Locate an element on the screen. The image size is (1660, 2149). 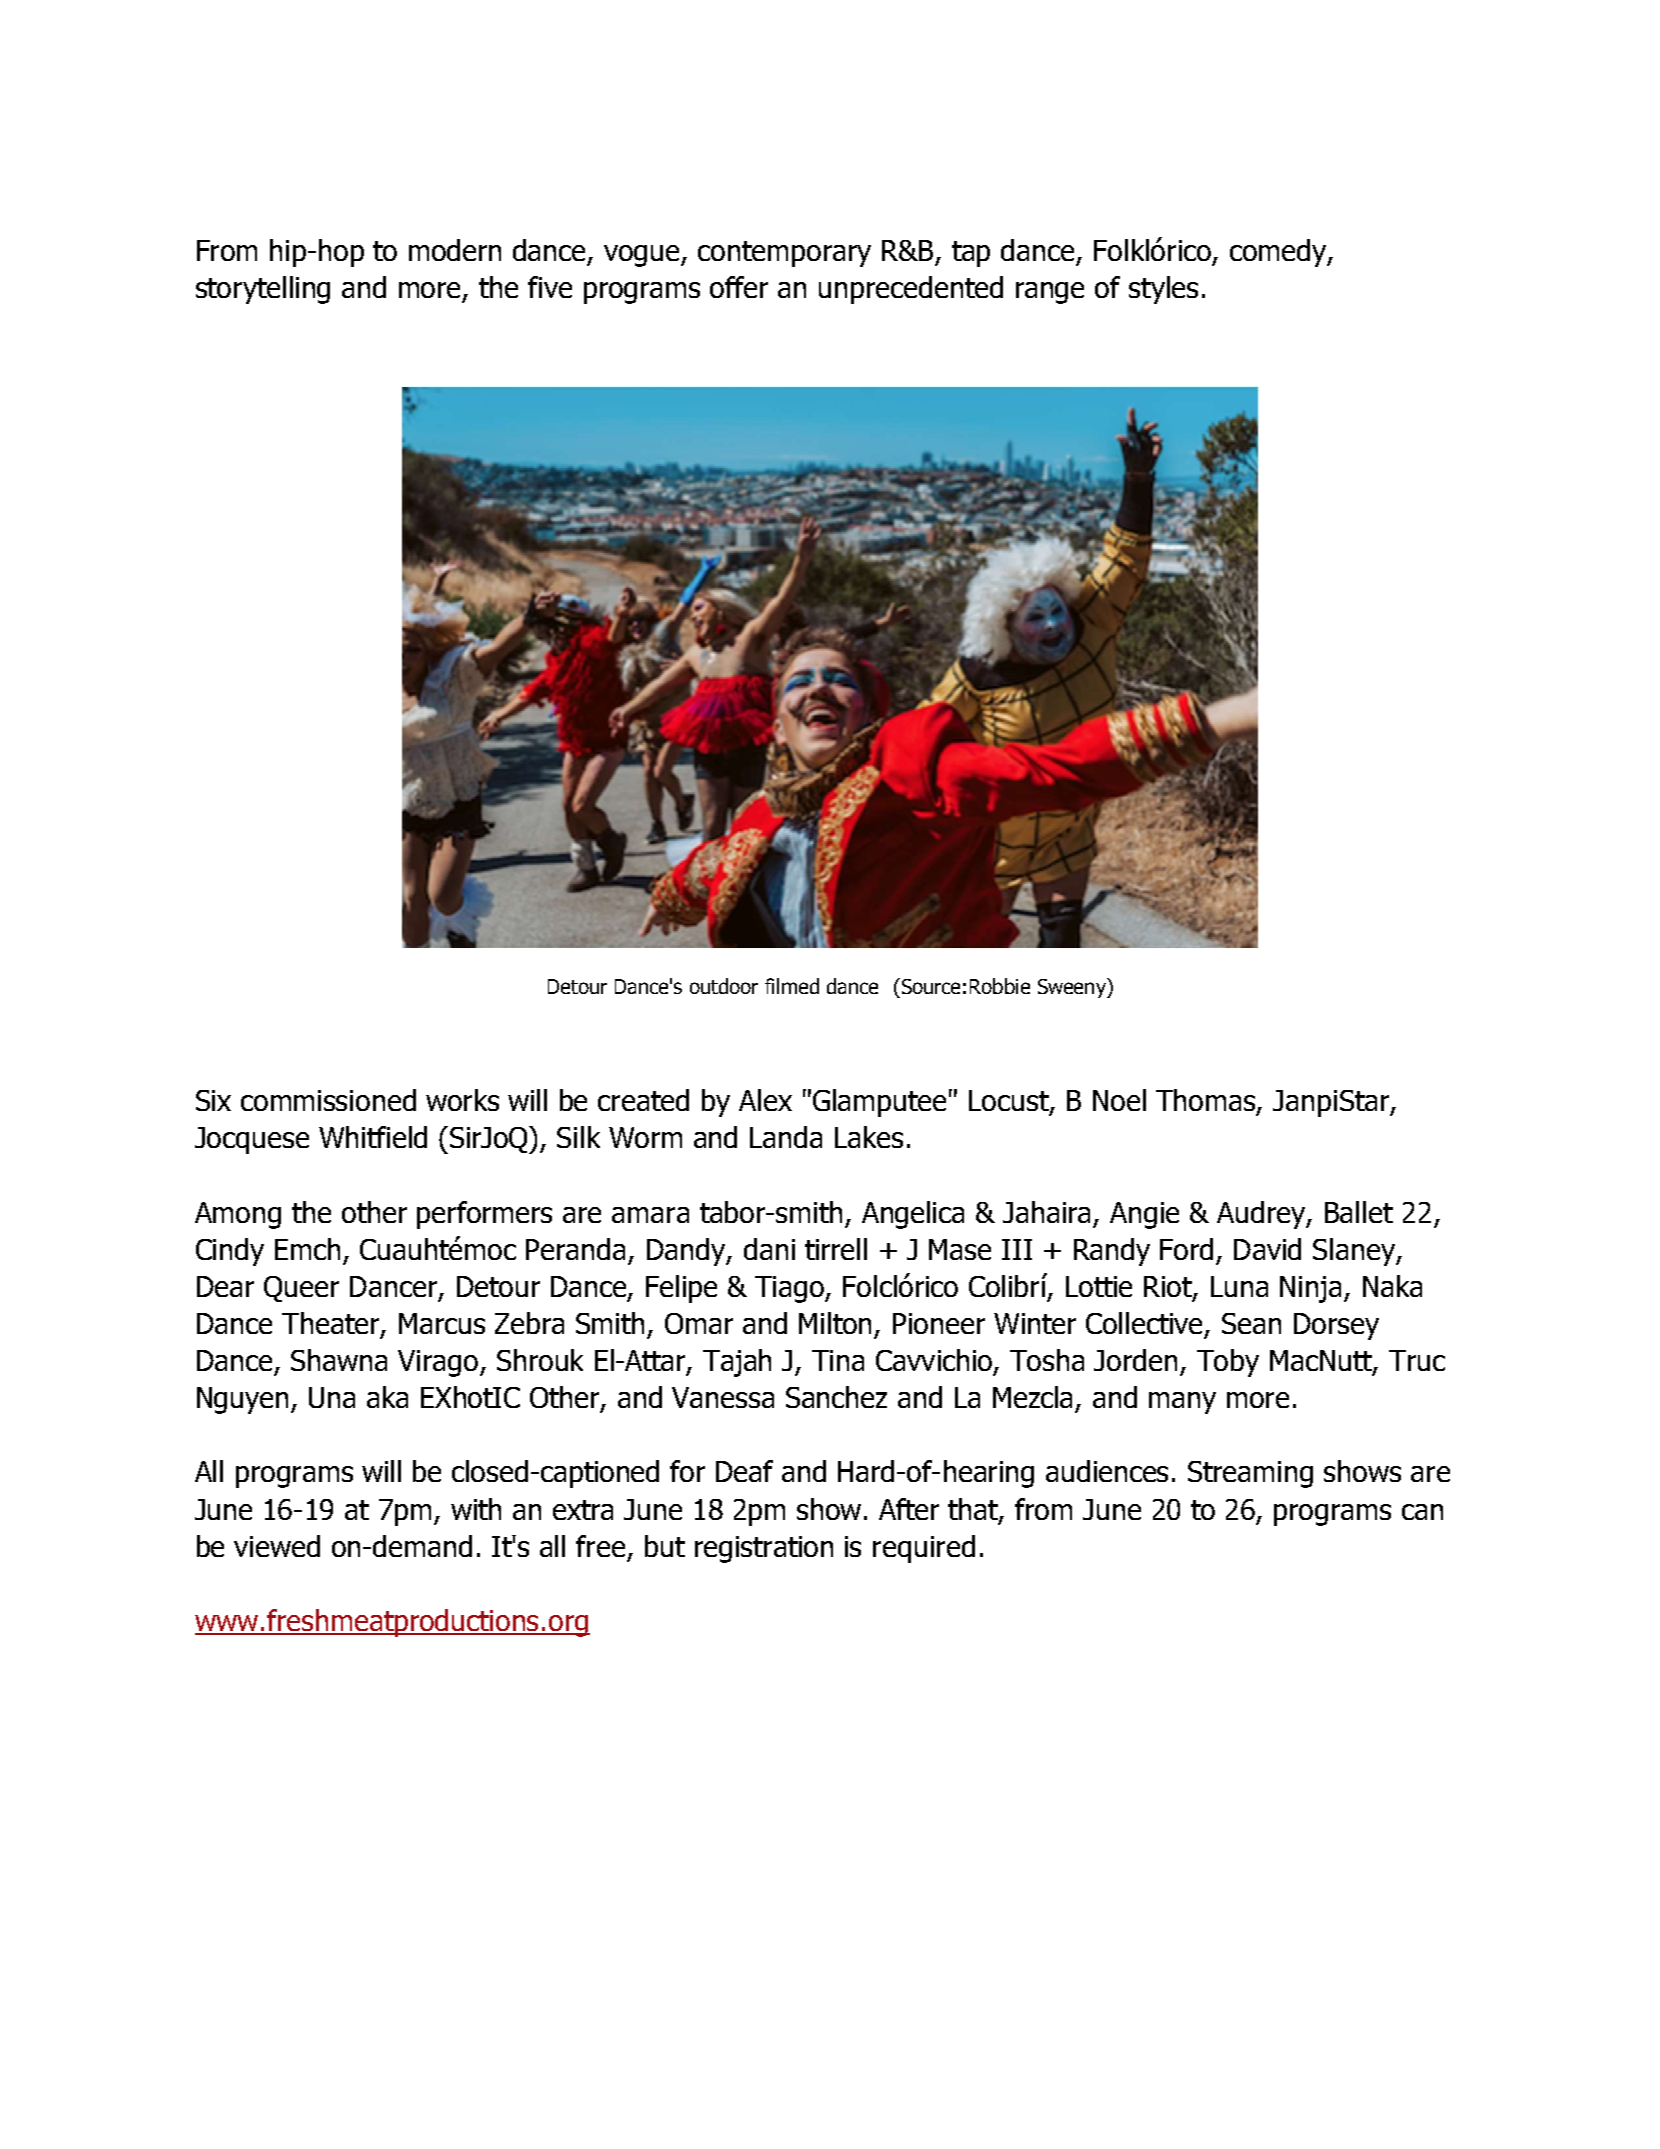
five is located at coordinates (550, 287).
